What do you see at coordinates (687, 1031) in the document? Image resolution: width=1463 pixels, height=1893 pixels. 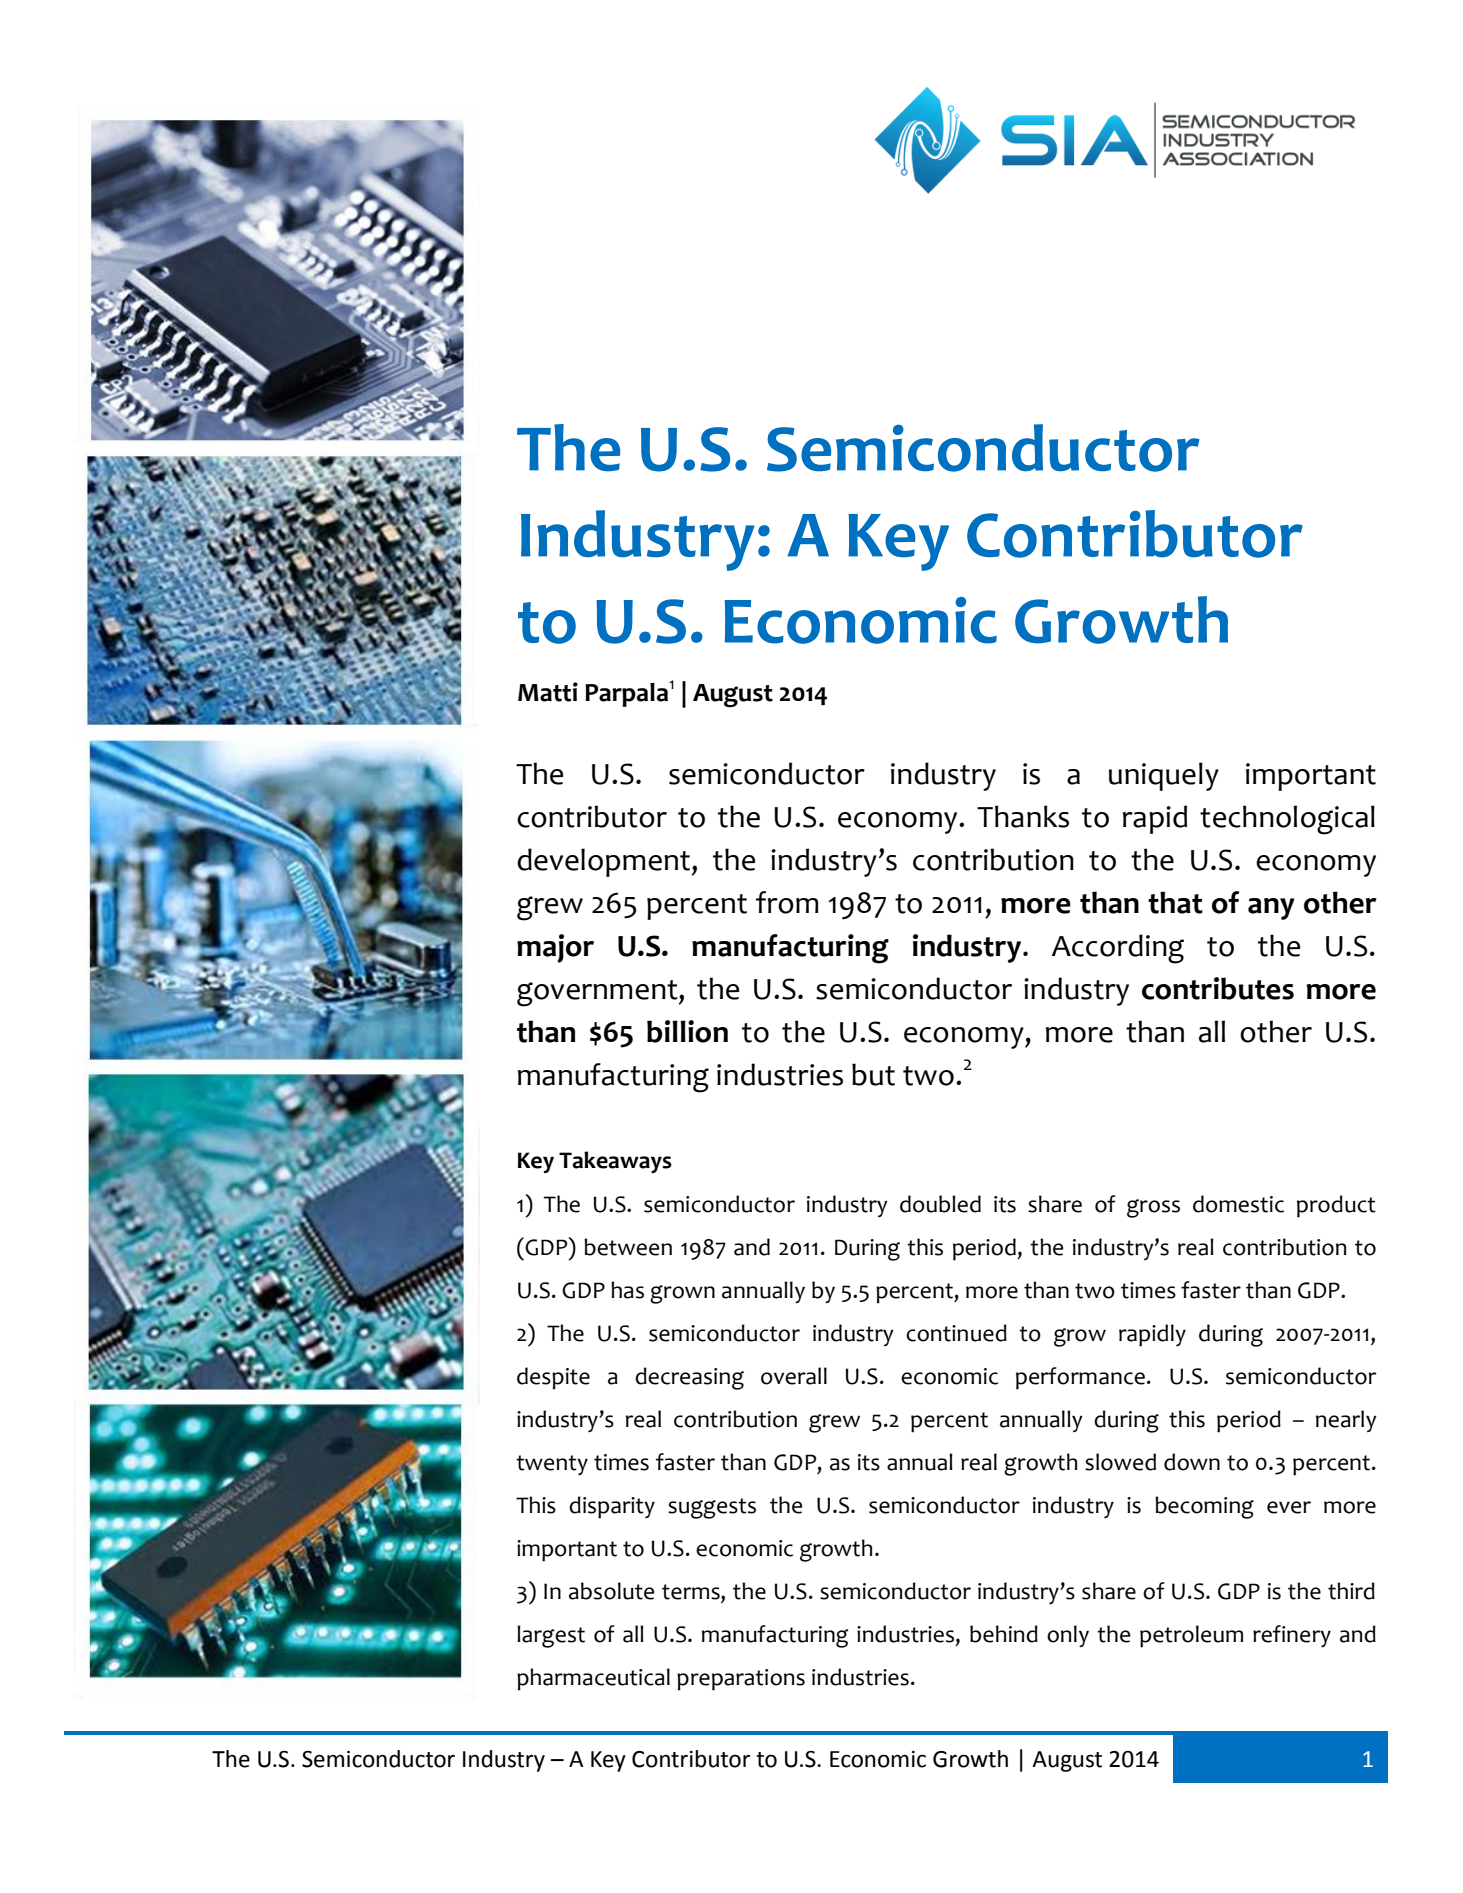 I see `billion` at bounding box center [687, 1031].
